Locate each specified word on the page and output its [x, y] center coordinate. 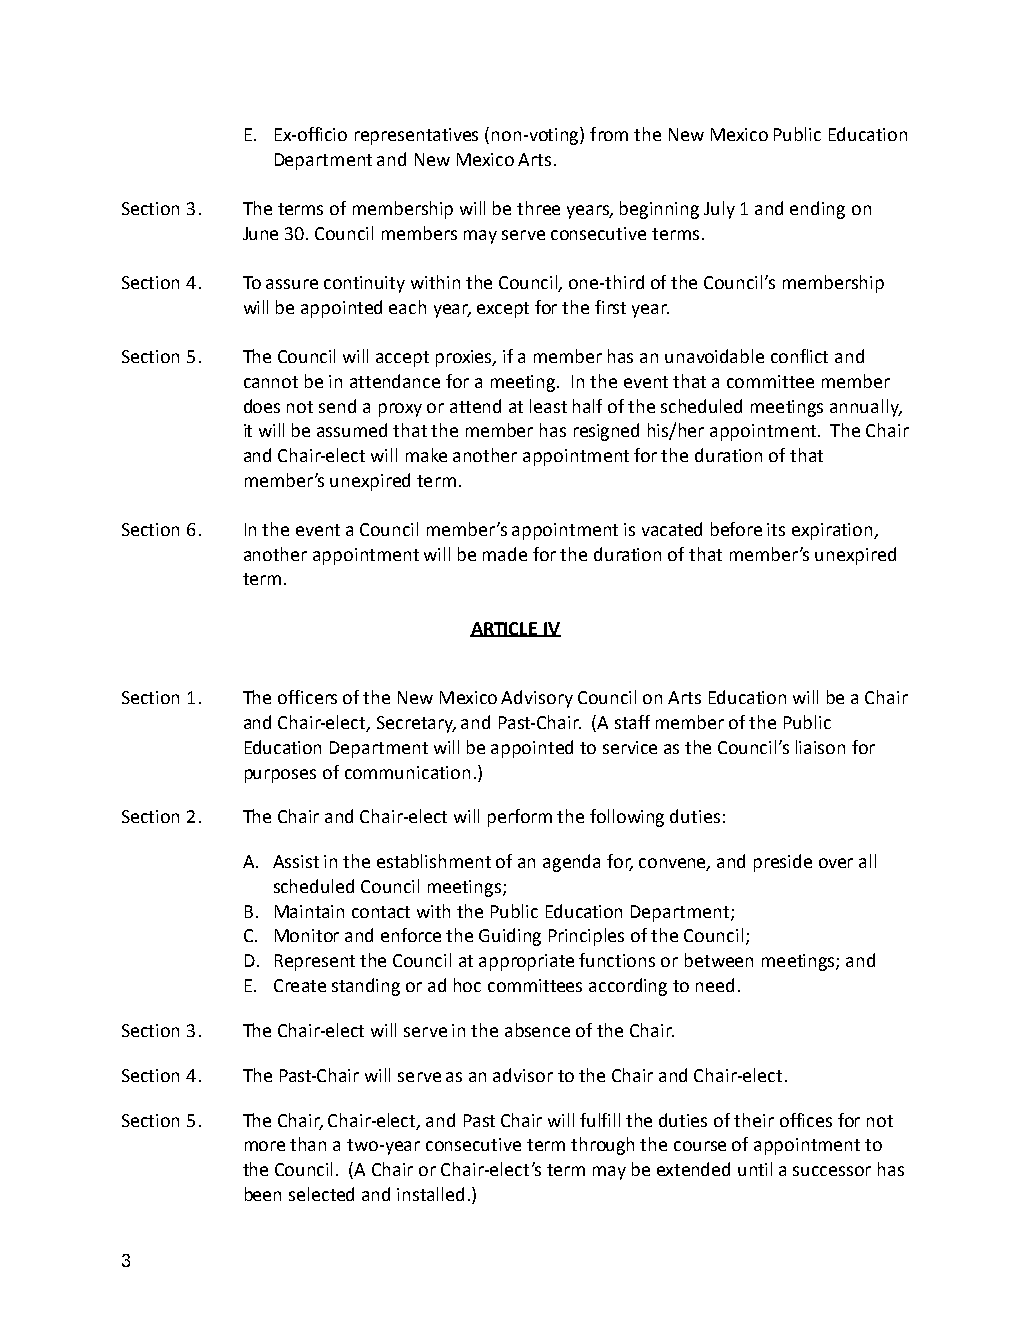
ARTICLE [505, 629]
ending [817, 210]
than [308, 1144]
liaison [820, 747]
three [538, 208]
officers [307, 697]
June [260, 233]
